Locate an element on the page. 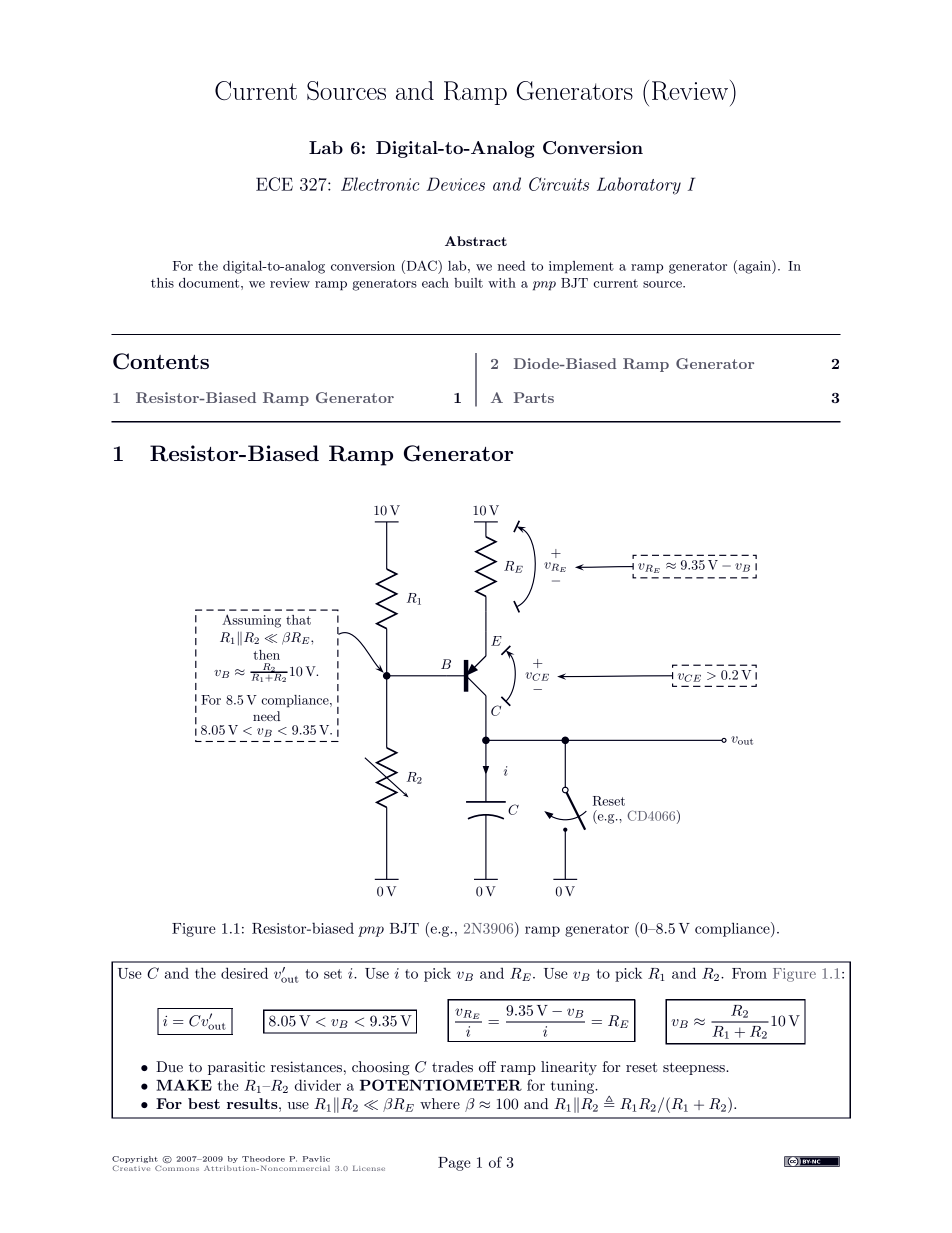 The height and width of the document is (1233, 952). steepness is located at coordinates (695, 1068).
